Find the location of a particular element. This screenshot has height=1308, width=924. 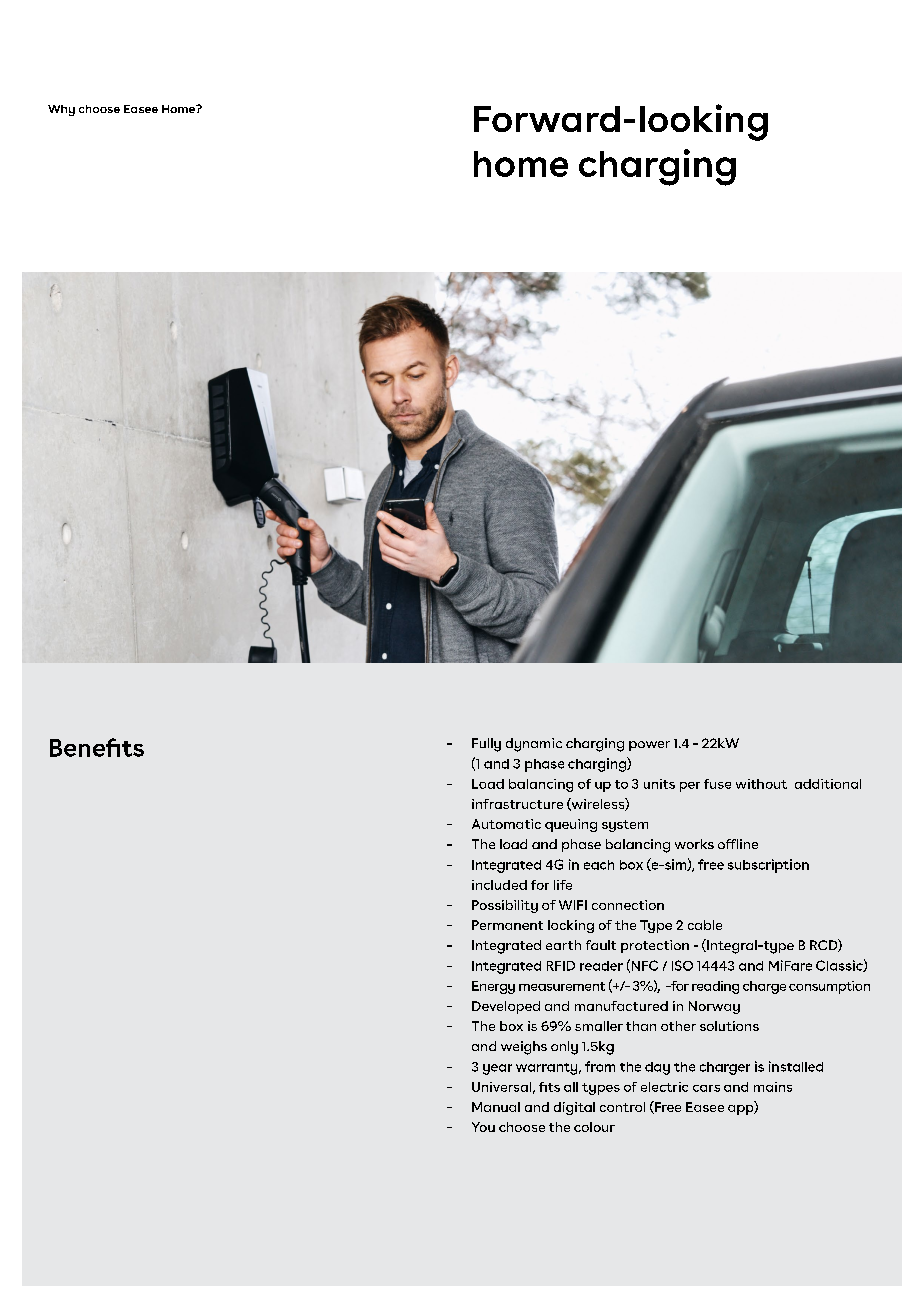

Manual is located at coordinates (496, 1107).
